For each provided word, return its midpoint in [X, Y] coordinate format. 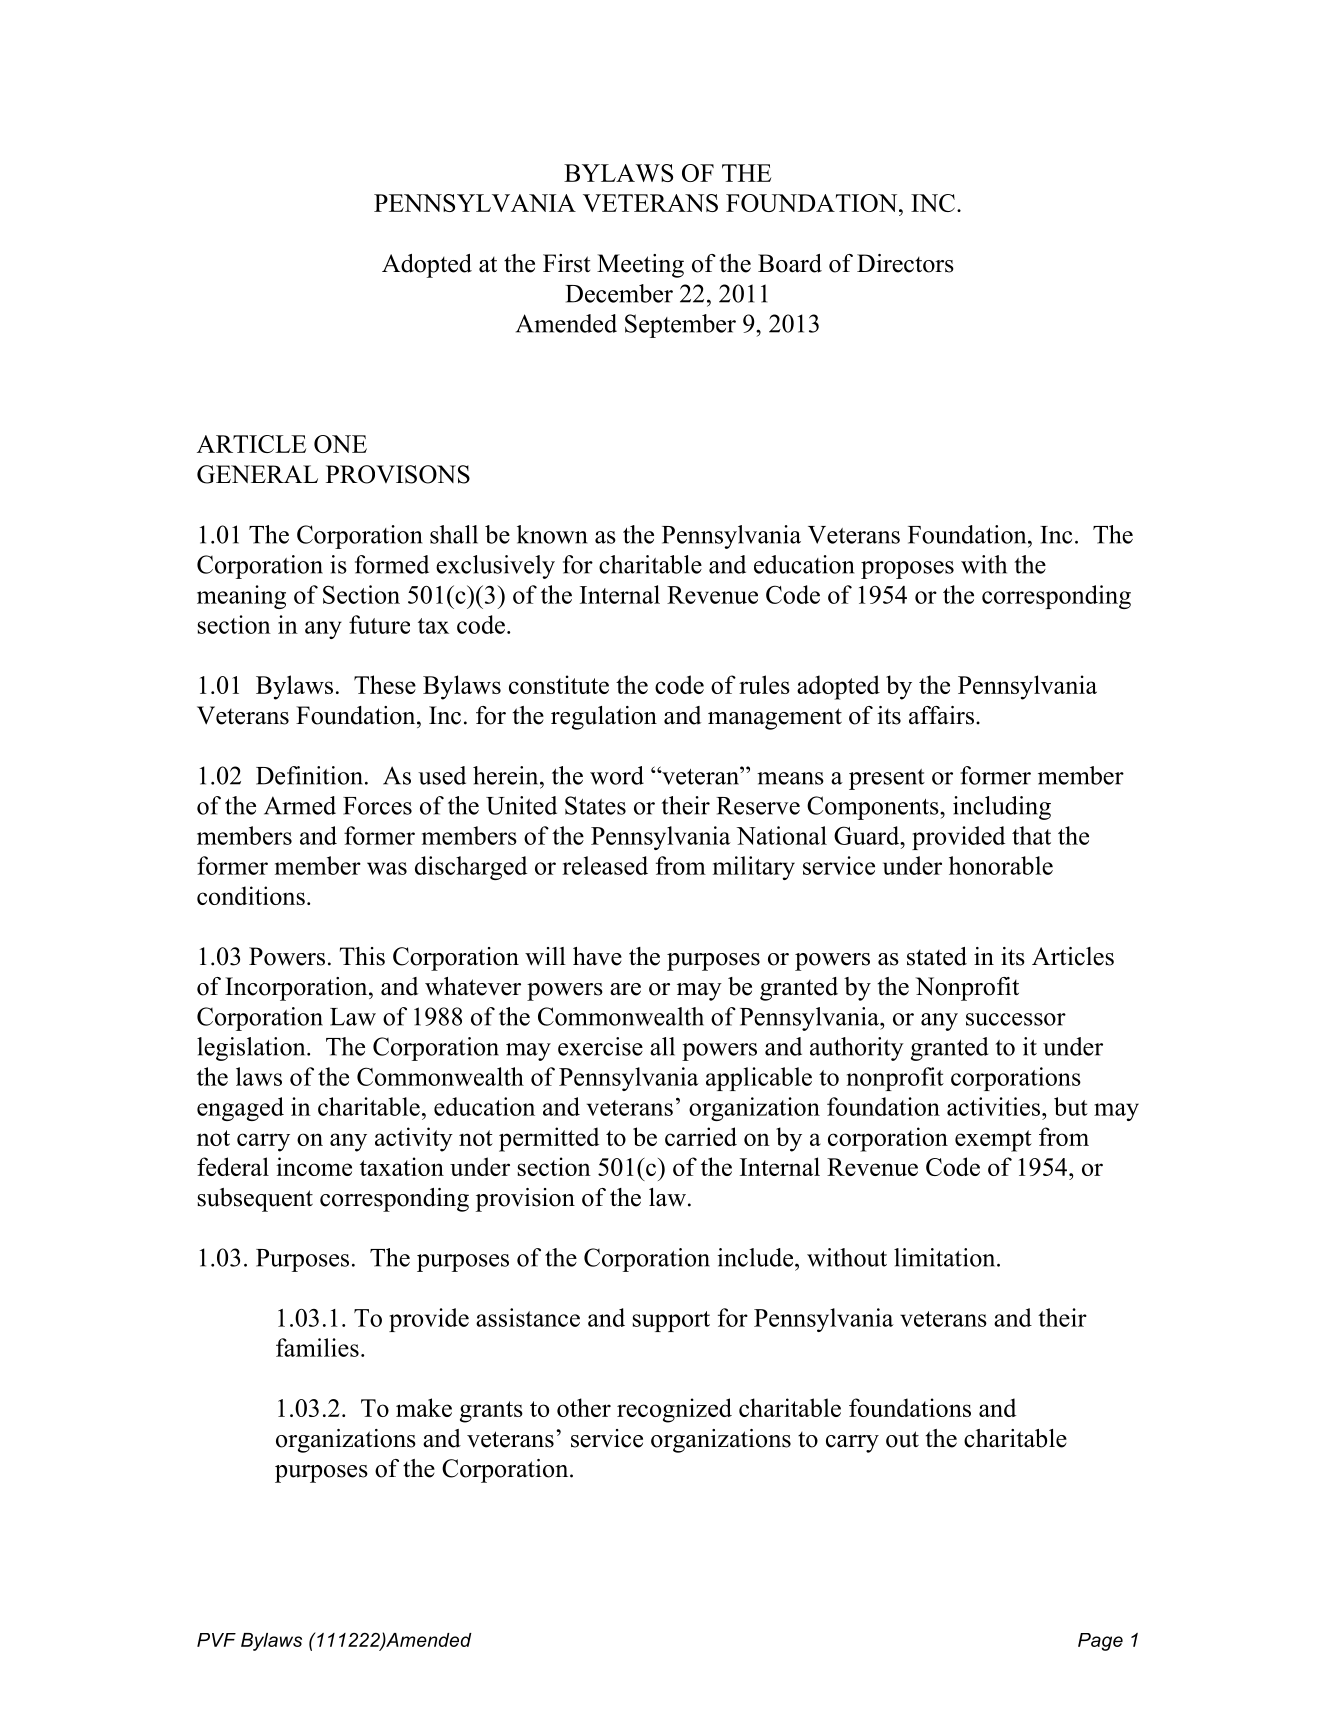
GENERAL [257, 474]
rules [764, 684]
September [680, 326]
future [379, 624]
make [424, 1407]
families [317, 1347]
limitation [946, 1257]
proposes [907, 570]
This [362, 956]
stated [937, 956]
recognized [674, 1410]
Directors [905, 263]
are [625, 989]
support [671, 1321]
